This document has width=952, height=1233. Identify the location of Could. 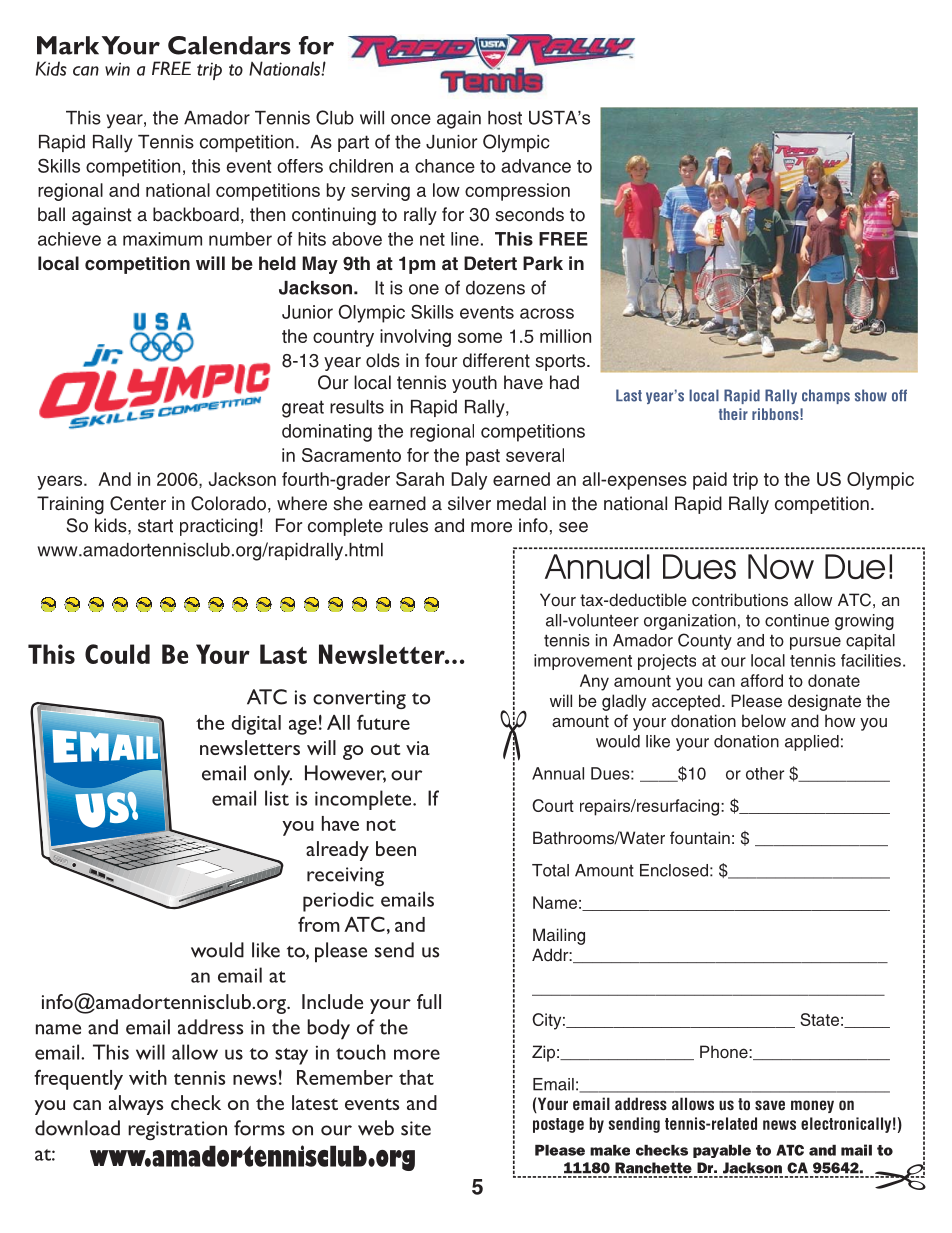
(117, 654).
